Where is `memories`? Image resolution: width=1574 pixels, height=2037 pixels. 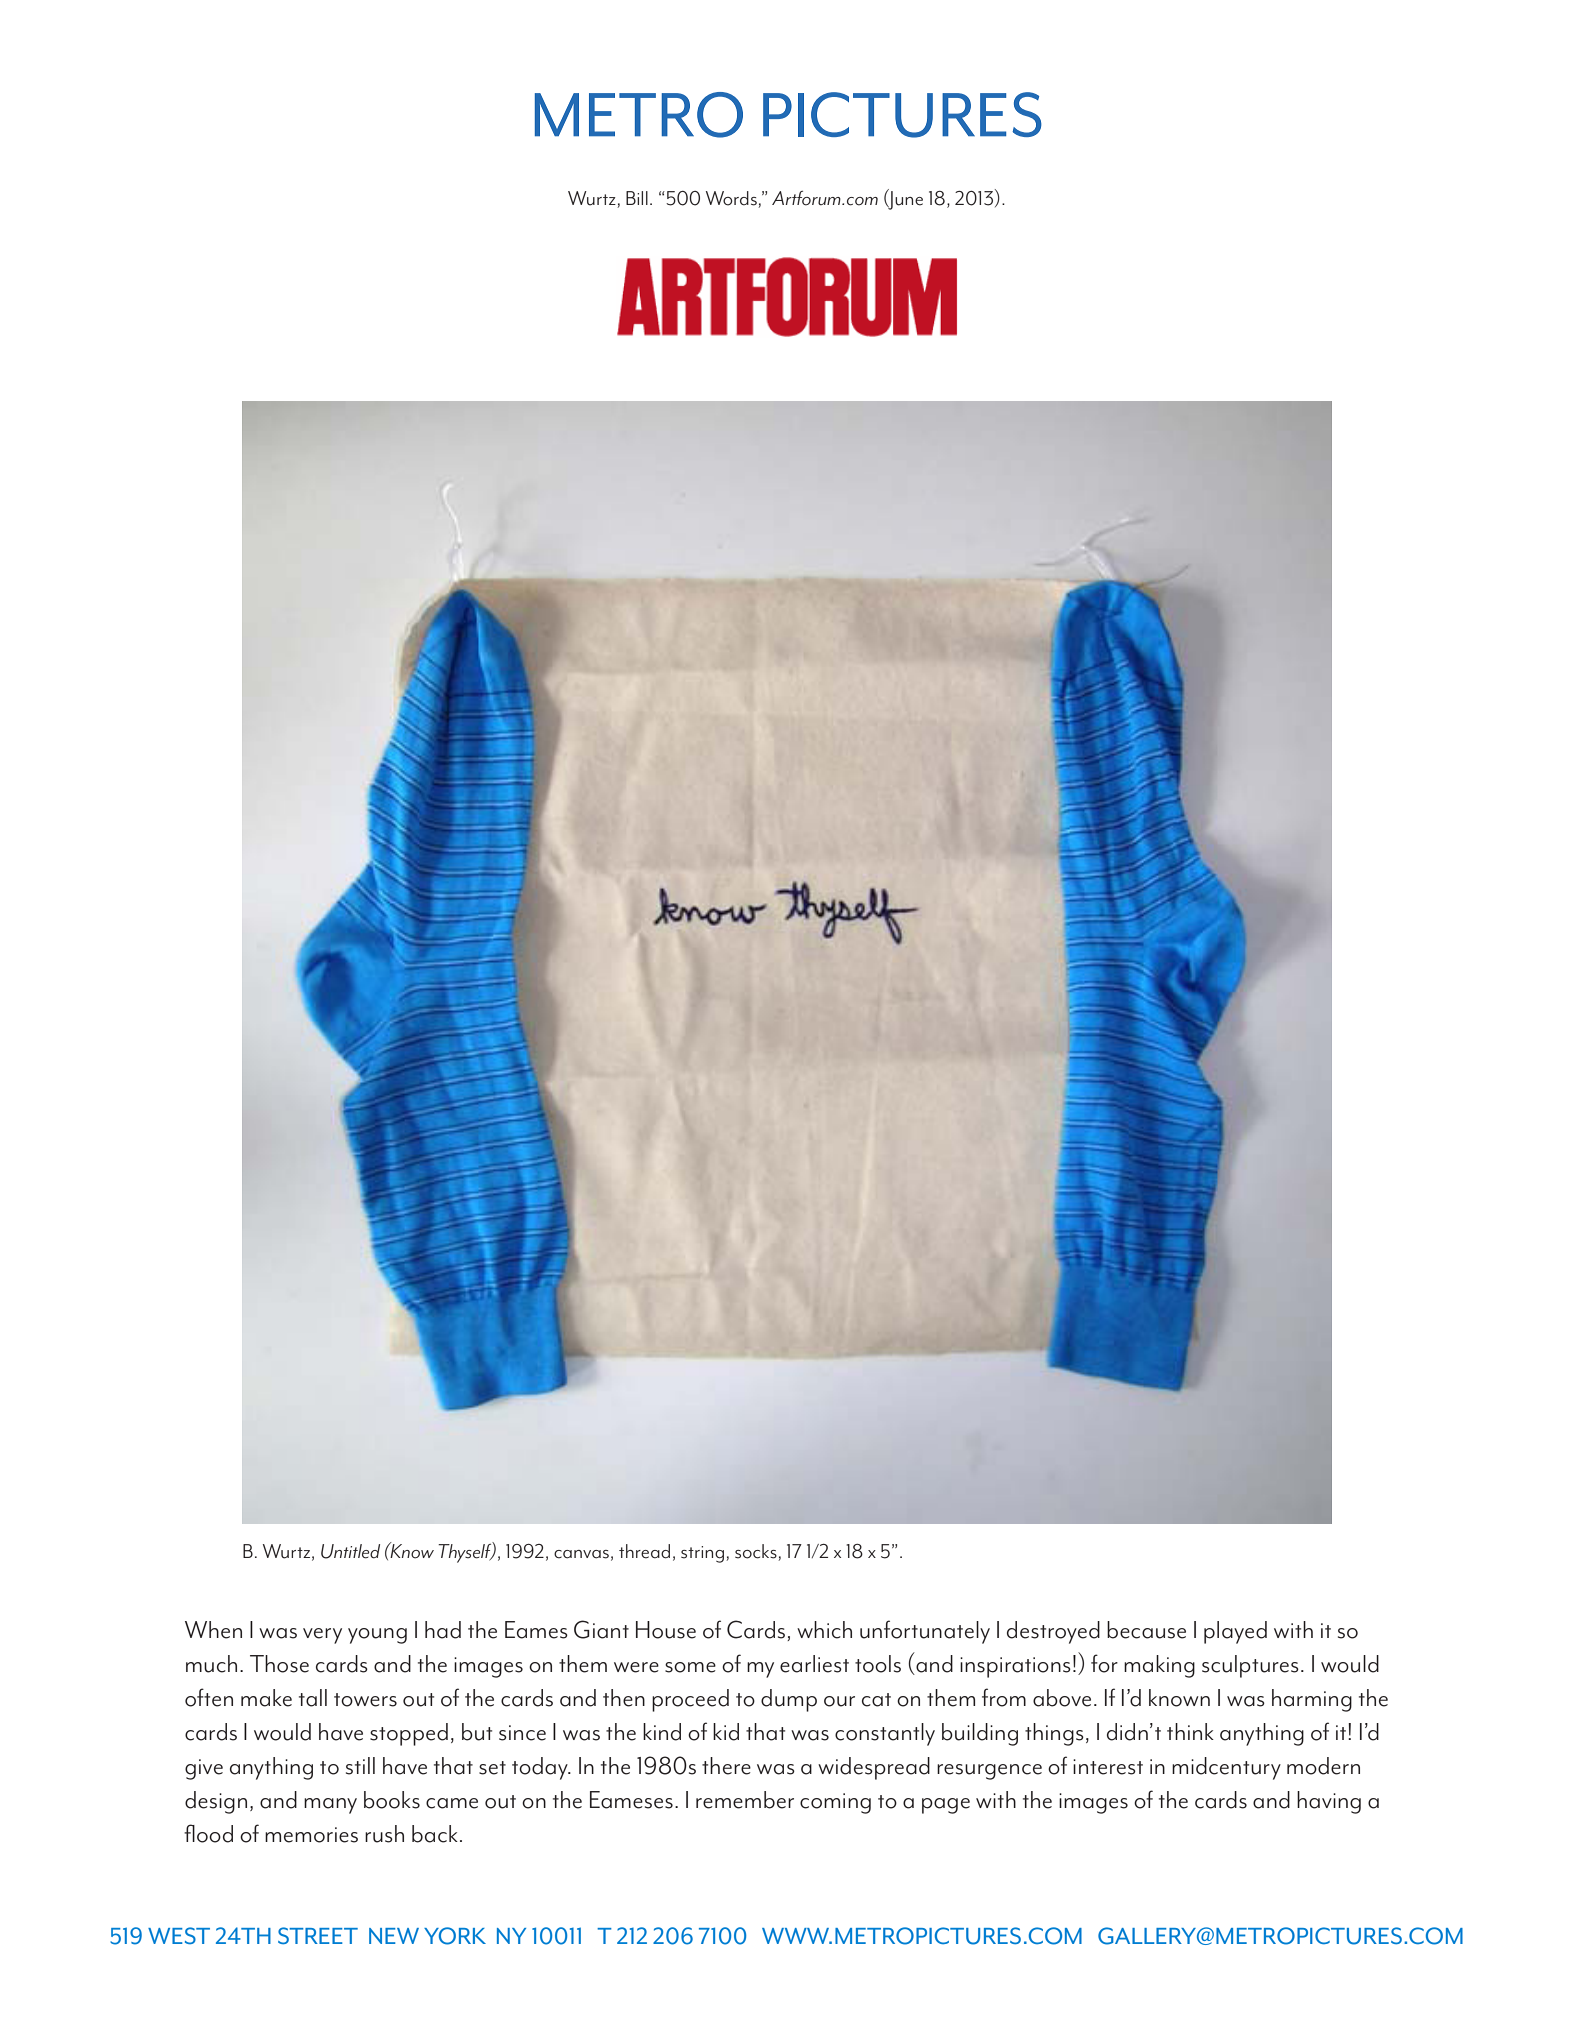
memories is located at coordinates (311, 1835).
